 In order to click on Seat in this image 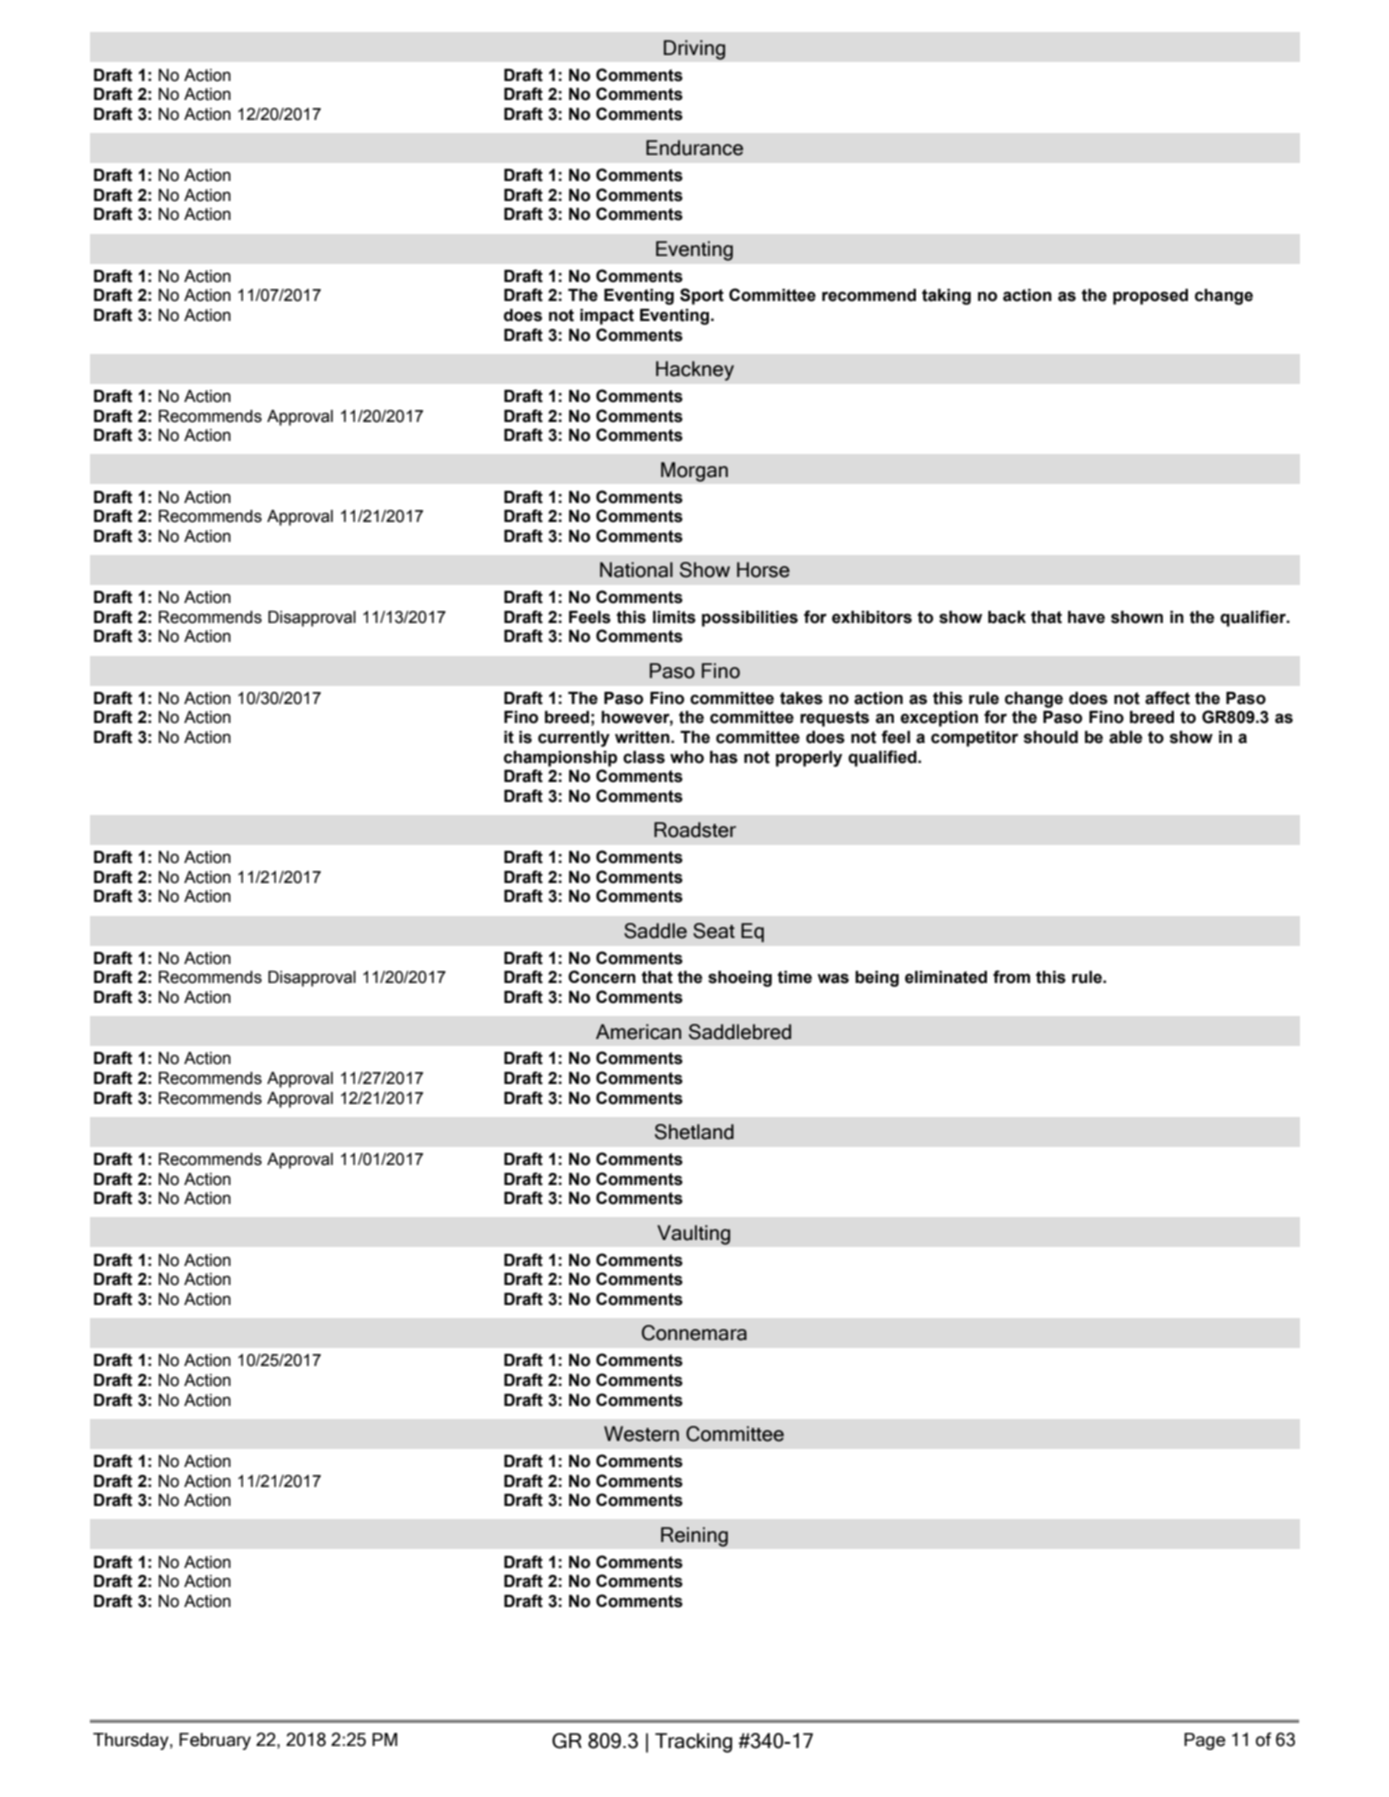, I will do `click(714, 931)`.
